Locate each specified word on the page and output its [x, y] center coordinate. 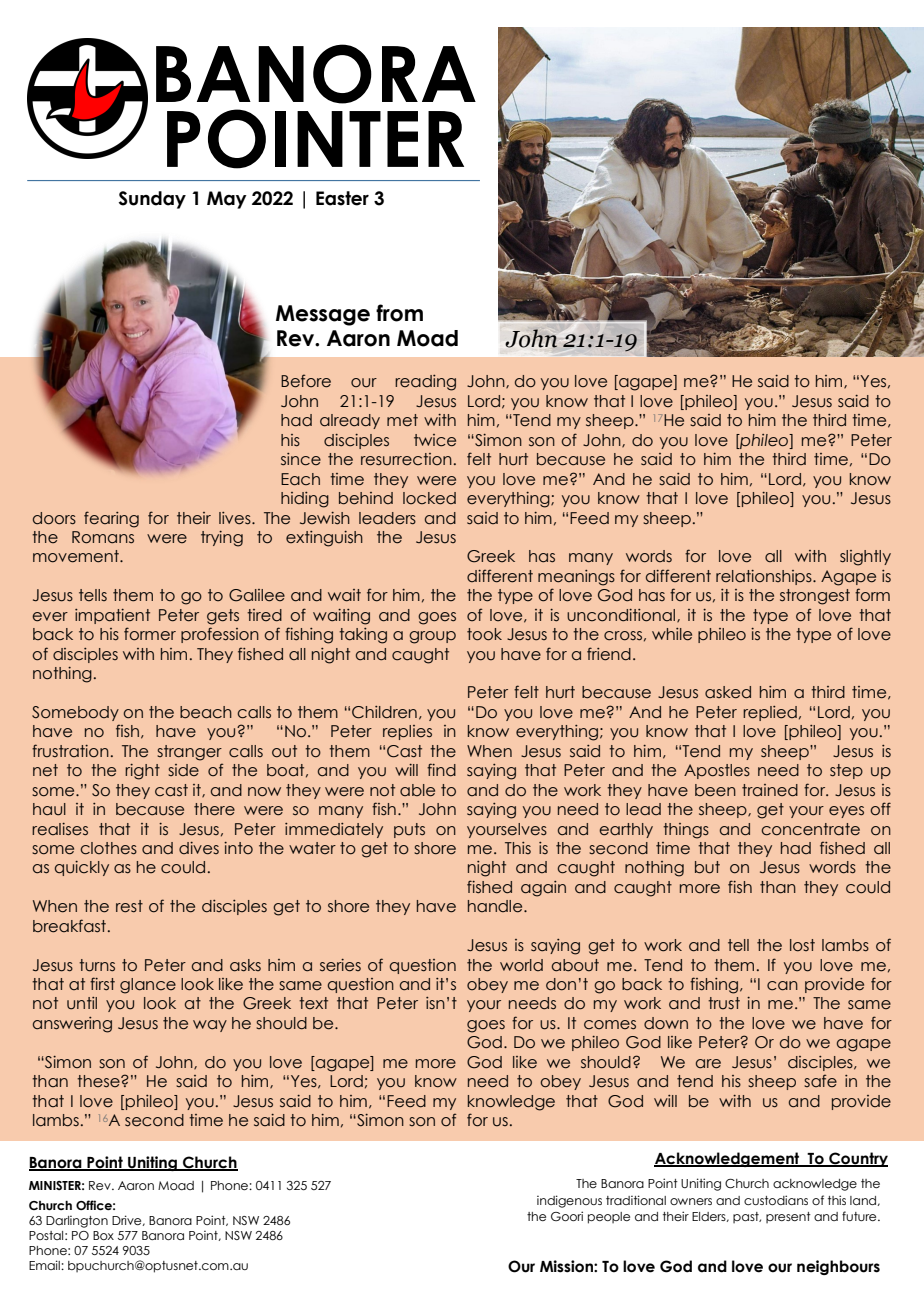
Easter [342, 198]
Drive [128, 1220]
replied [770, 713]
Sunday [152, 200]
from [399, 313]
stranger [189, 753]
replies [407, 732]
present [788, 1217]
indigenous [569, 1201]
